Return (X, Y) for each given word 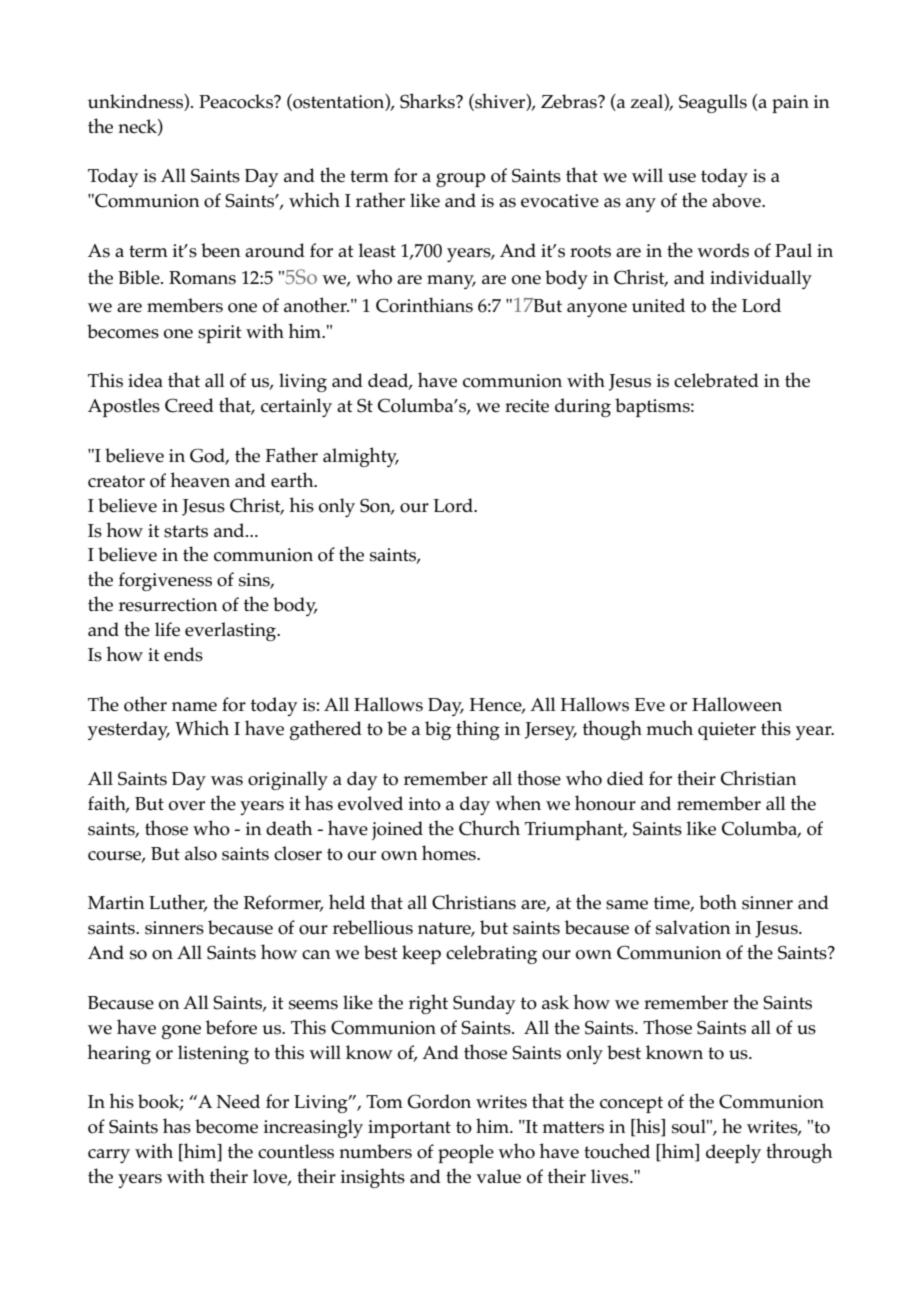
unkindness (136, 101)
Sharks (428, 101)
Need (238, 1101)
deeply (733, 1153)
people (466, 1153)
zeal (647, 101)
